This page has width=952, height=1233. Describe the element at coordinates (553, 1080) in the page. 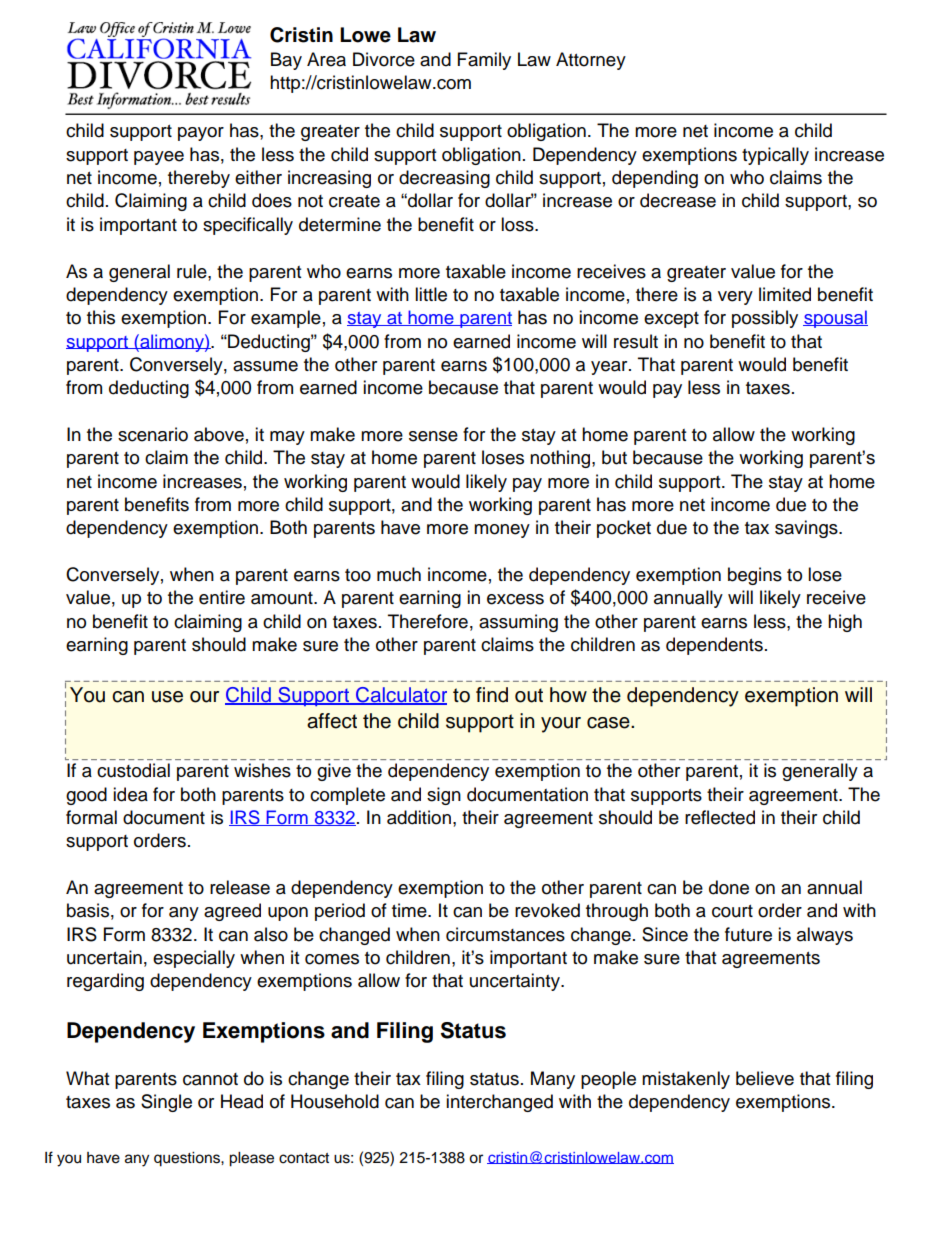

I see `Many` at that location.
